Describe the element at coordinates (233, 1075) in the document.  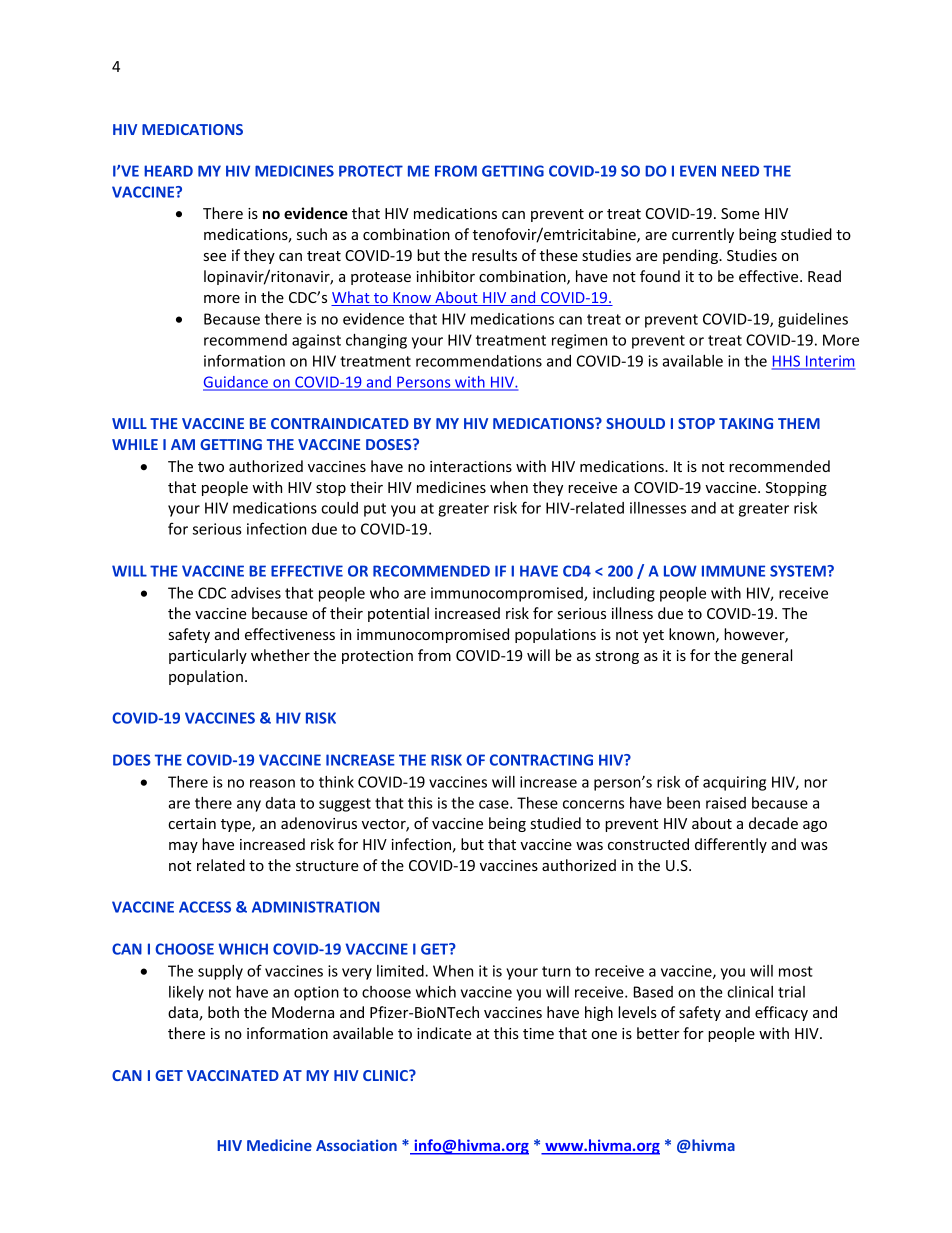
I see `VACCINATED` at that location.
